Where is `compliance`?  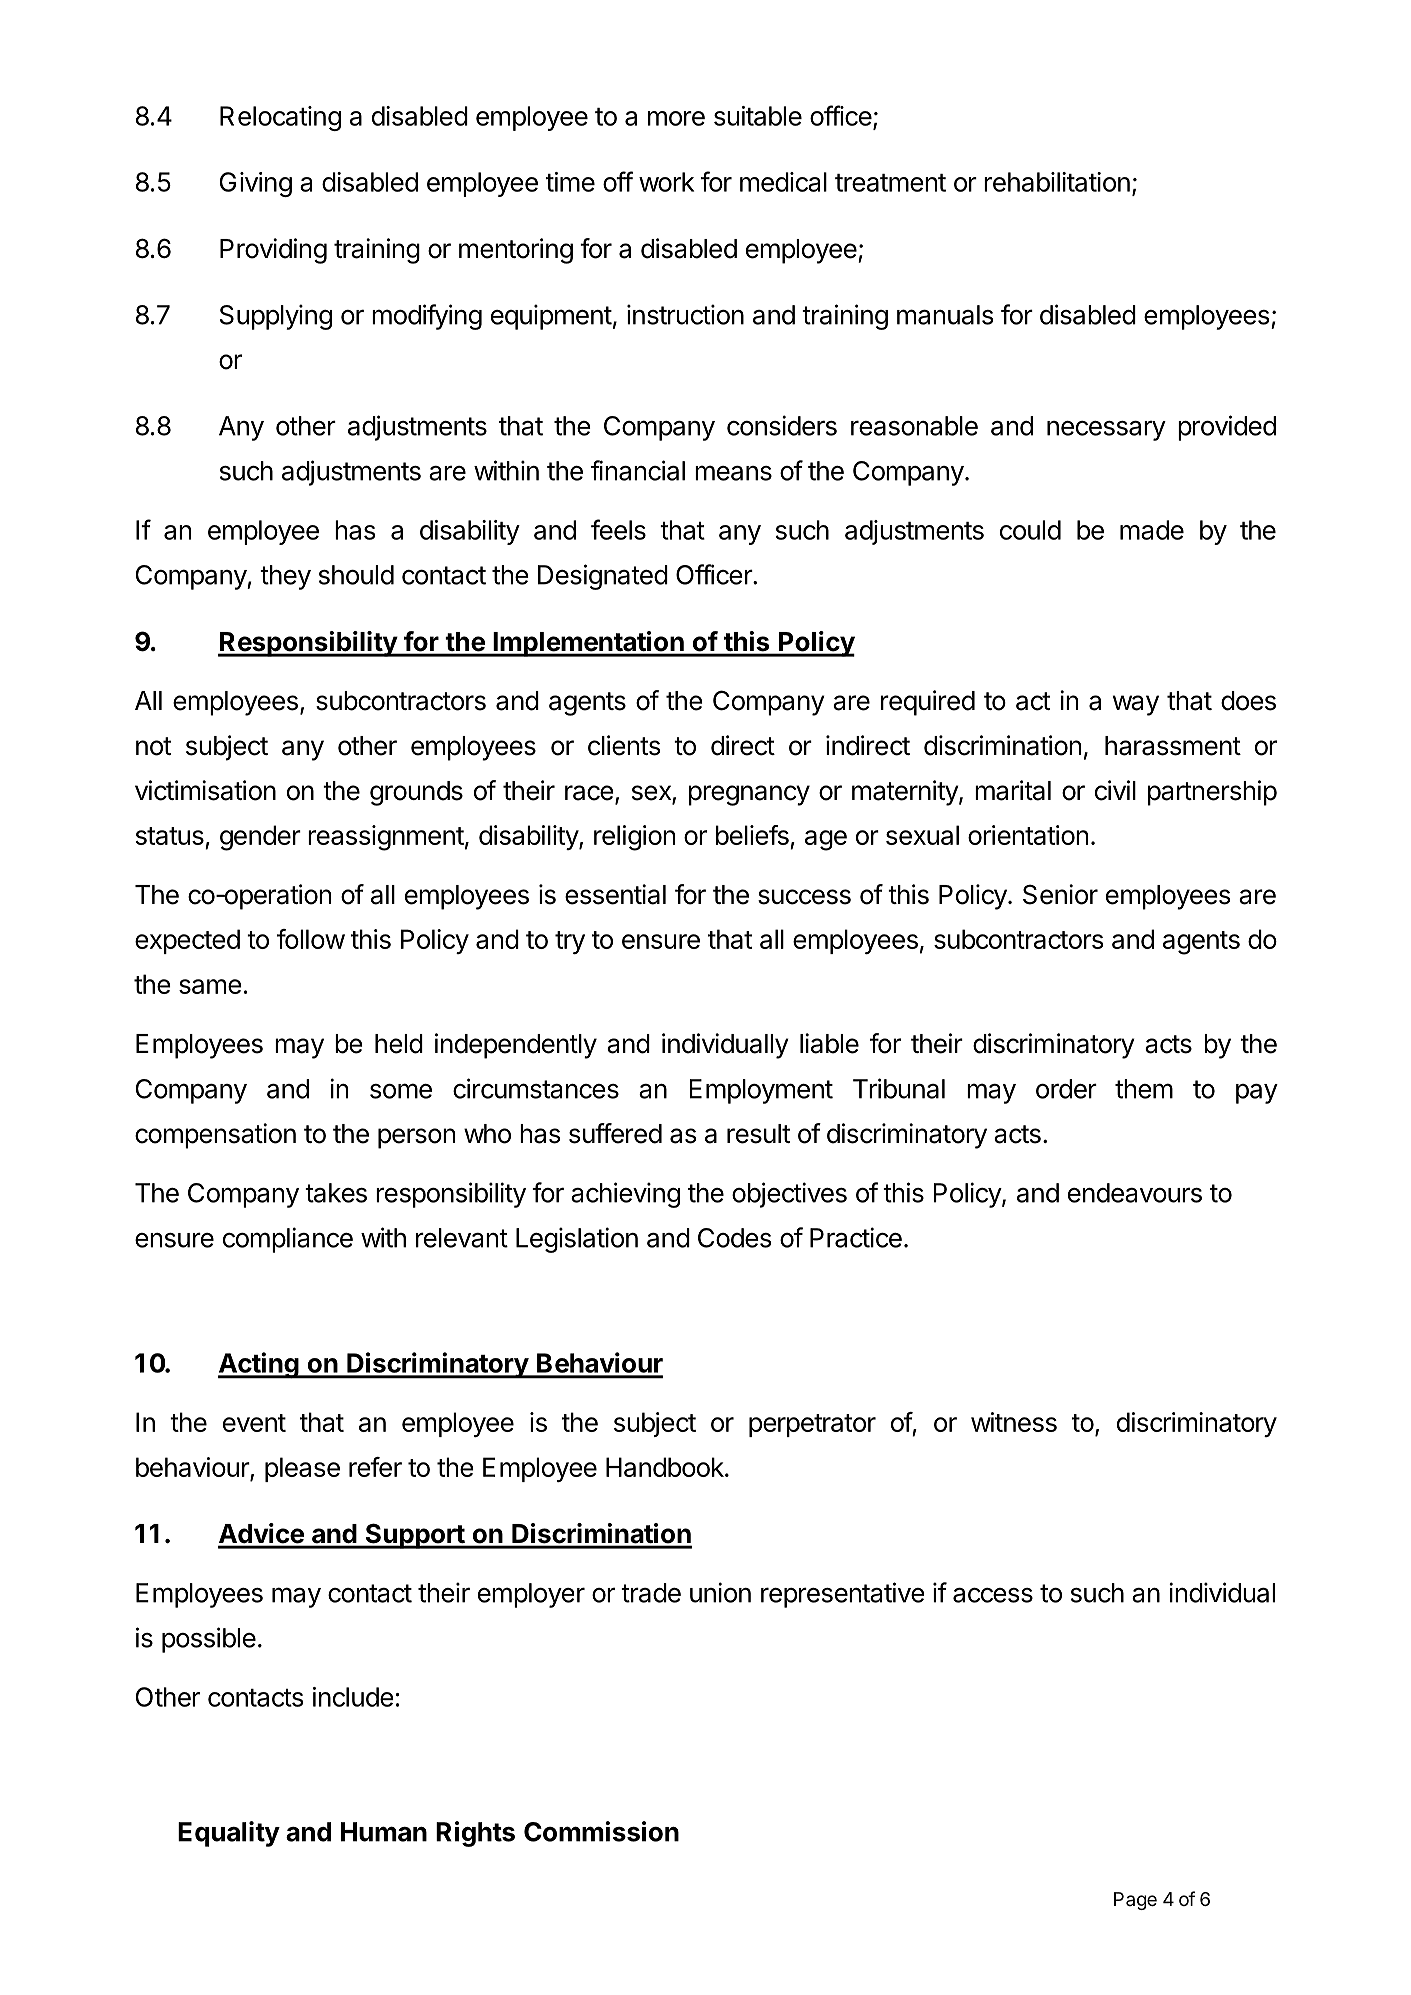
compliance is located at coordinates (288, 1240).
